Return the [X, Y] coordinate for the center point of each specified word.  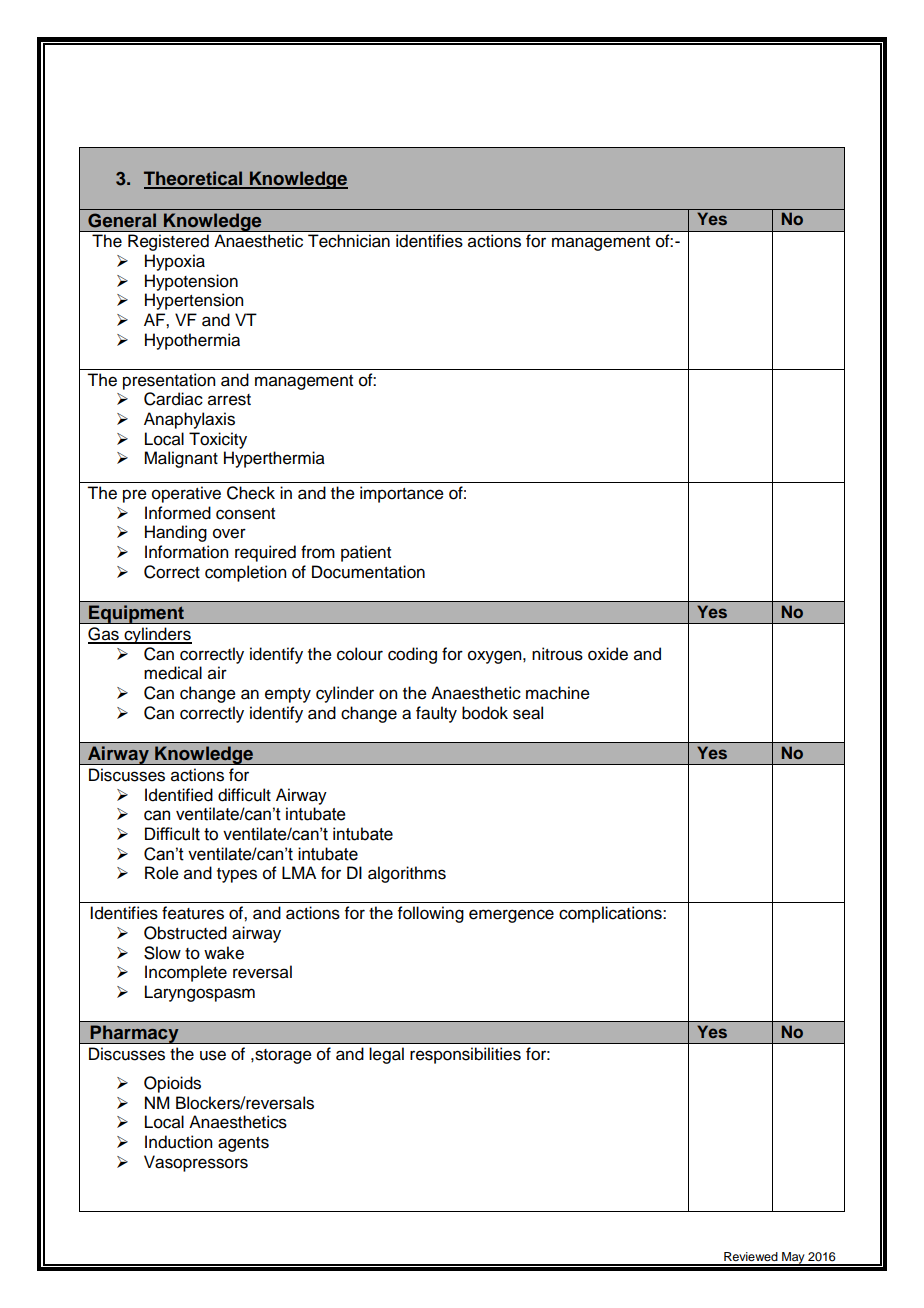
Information [186, 552]
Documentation [368, 572]
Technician [349, 241]
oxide [608, 654]
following [431, 914]
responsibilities [465, 1055]
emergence [511, 916]
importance [402, 494]
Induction [178, 1142]
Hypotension [191, 282]
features [193, 913]
